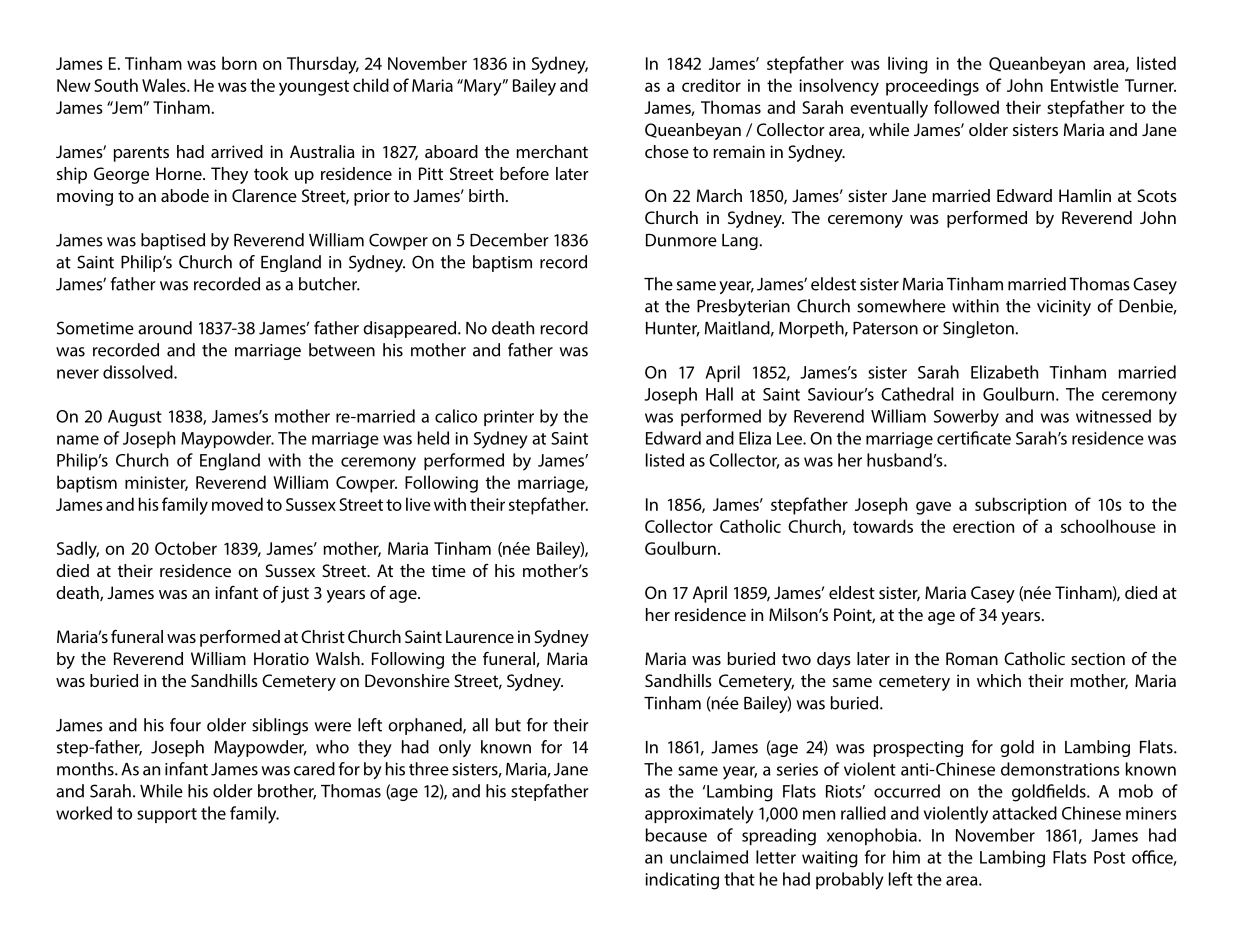 The image size is (1233, 952). What do you see at coordinates (237, 504) in the screenshot?
I see `moved` at bounding box center [237, 504].
